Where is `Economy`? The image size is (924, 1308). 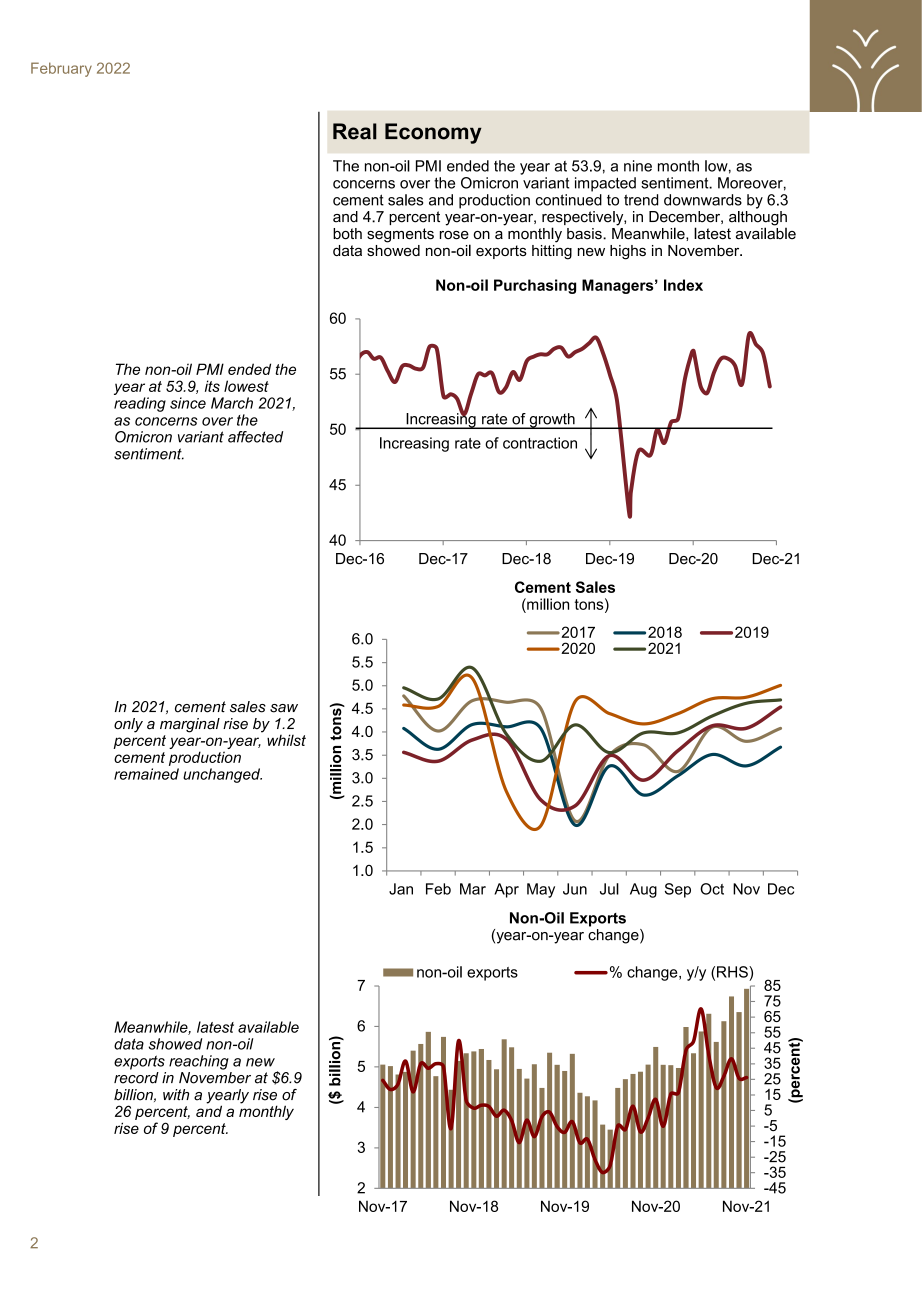
Economy is located at coordinates (433, 133).
